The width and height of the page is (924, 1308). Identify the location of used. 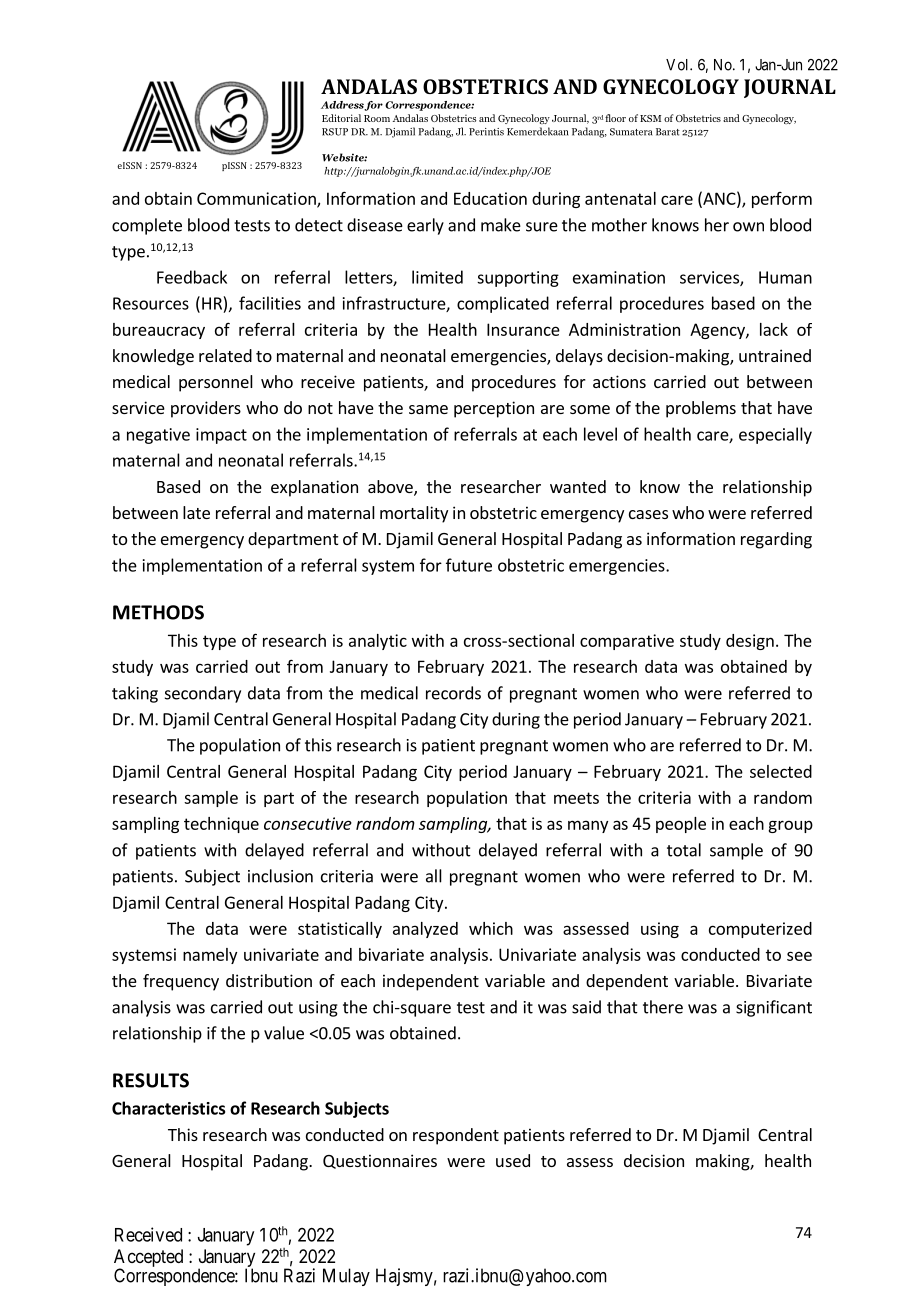
(513, 1160).
